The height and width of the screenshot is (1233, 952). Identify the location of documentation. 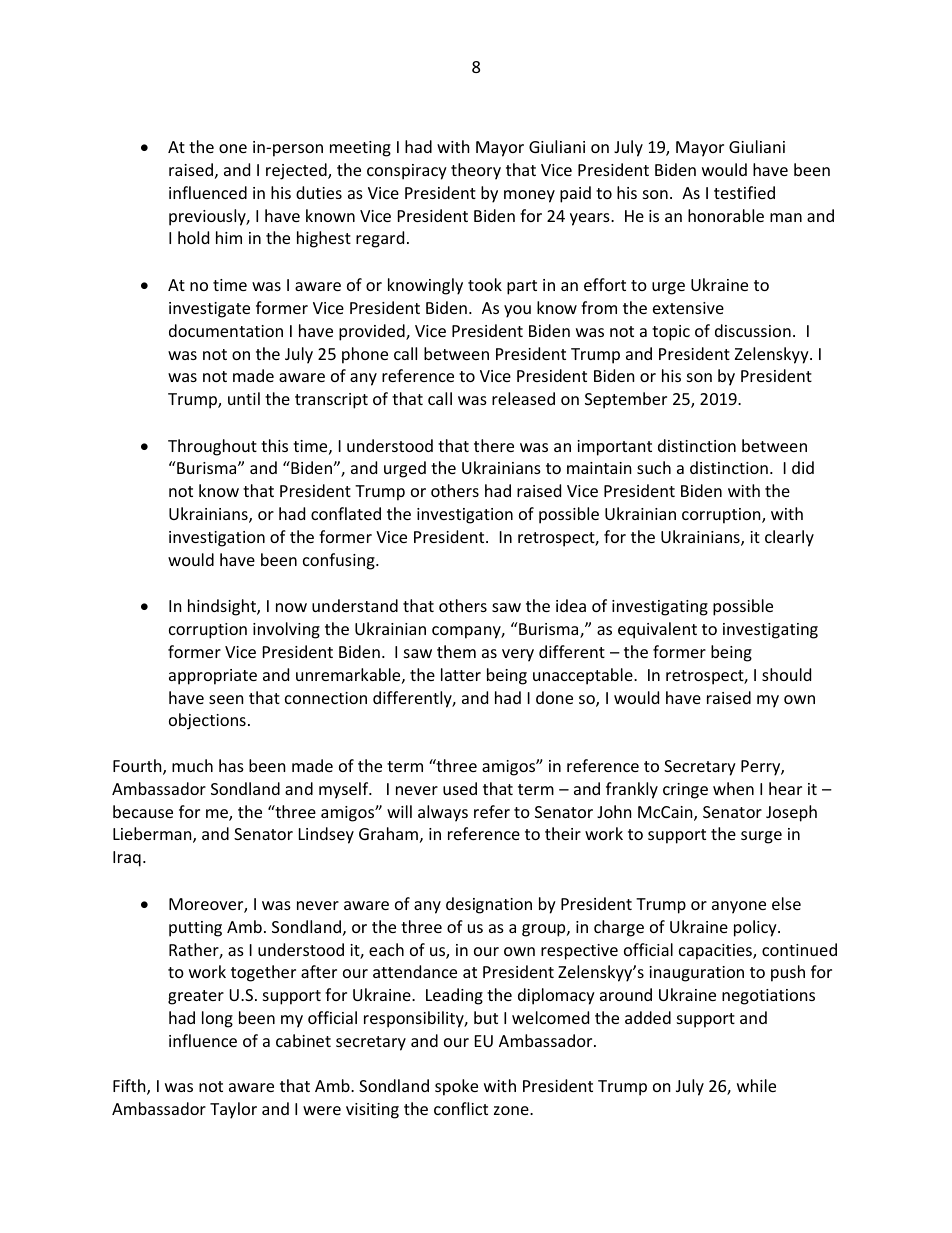
(226, 330).
